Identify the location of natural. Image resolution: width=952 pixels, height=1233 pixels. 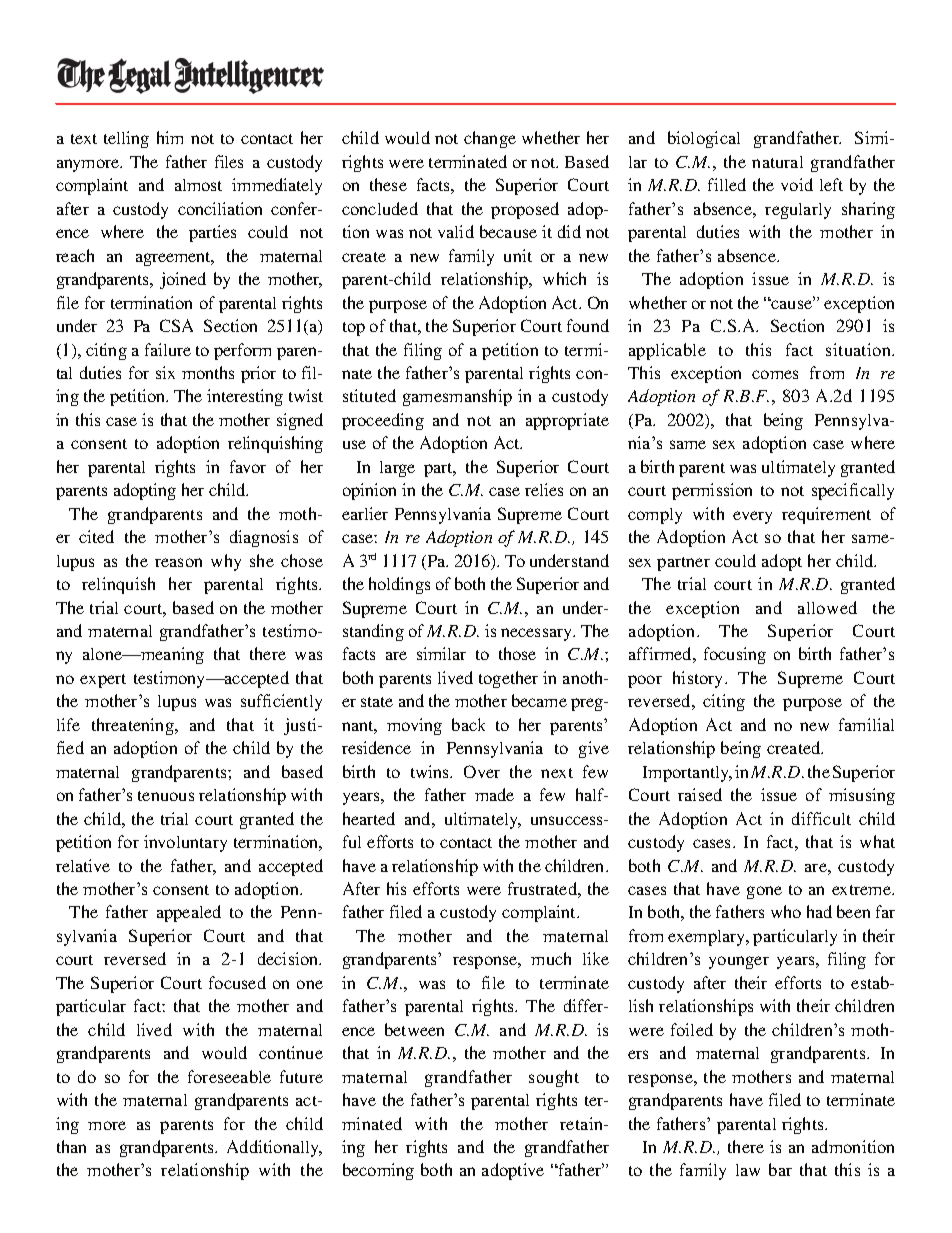
(777, 162).
